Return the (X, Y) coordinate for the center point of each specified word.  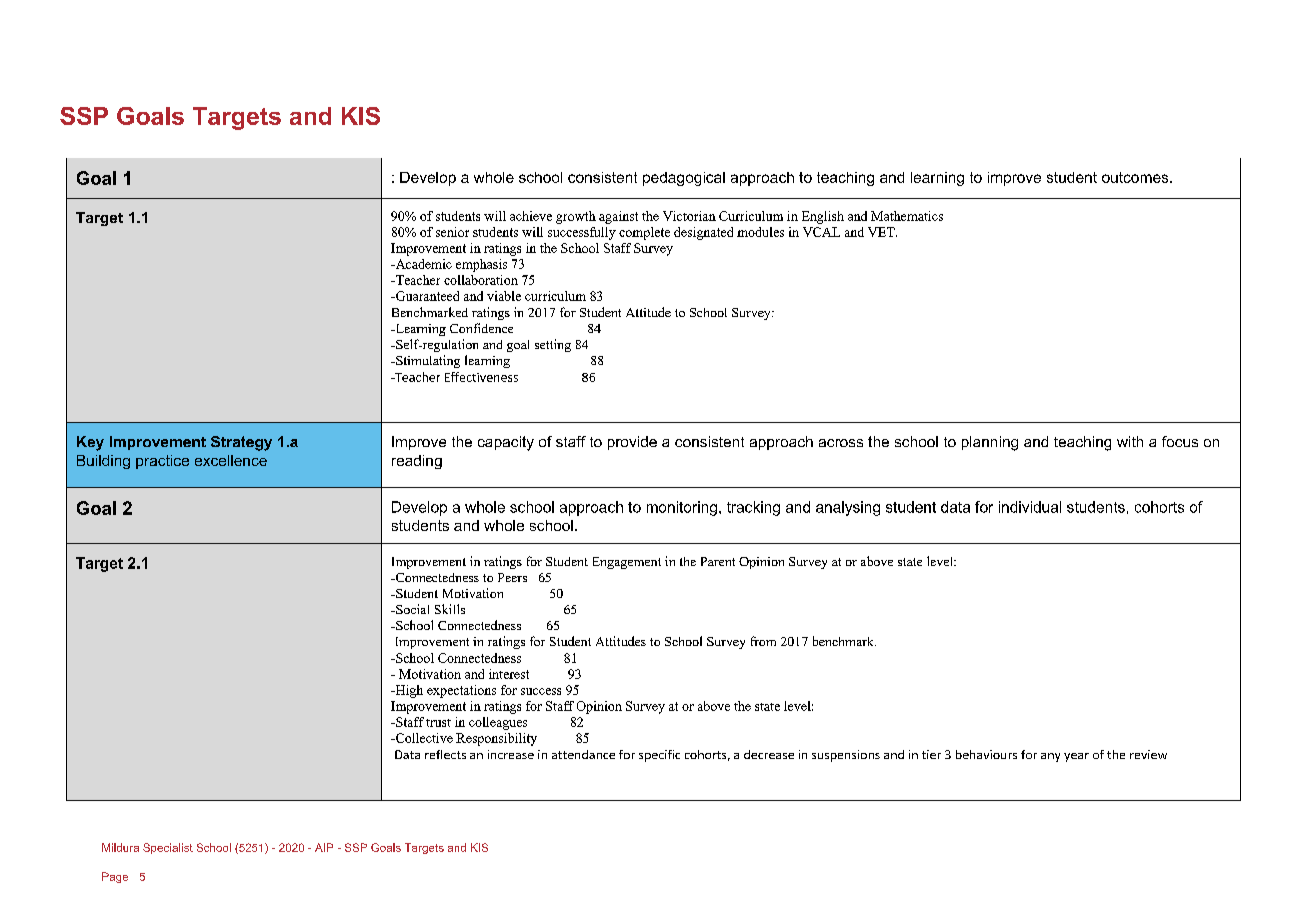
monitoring (682, 508)
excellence (231, 460)
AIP (324, 847)
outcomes (1136, 177)
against (618, 217)
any (1050, 757)
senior (452, 232)
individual (1030, 507)
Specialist (168, 848)
